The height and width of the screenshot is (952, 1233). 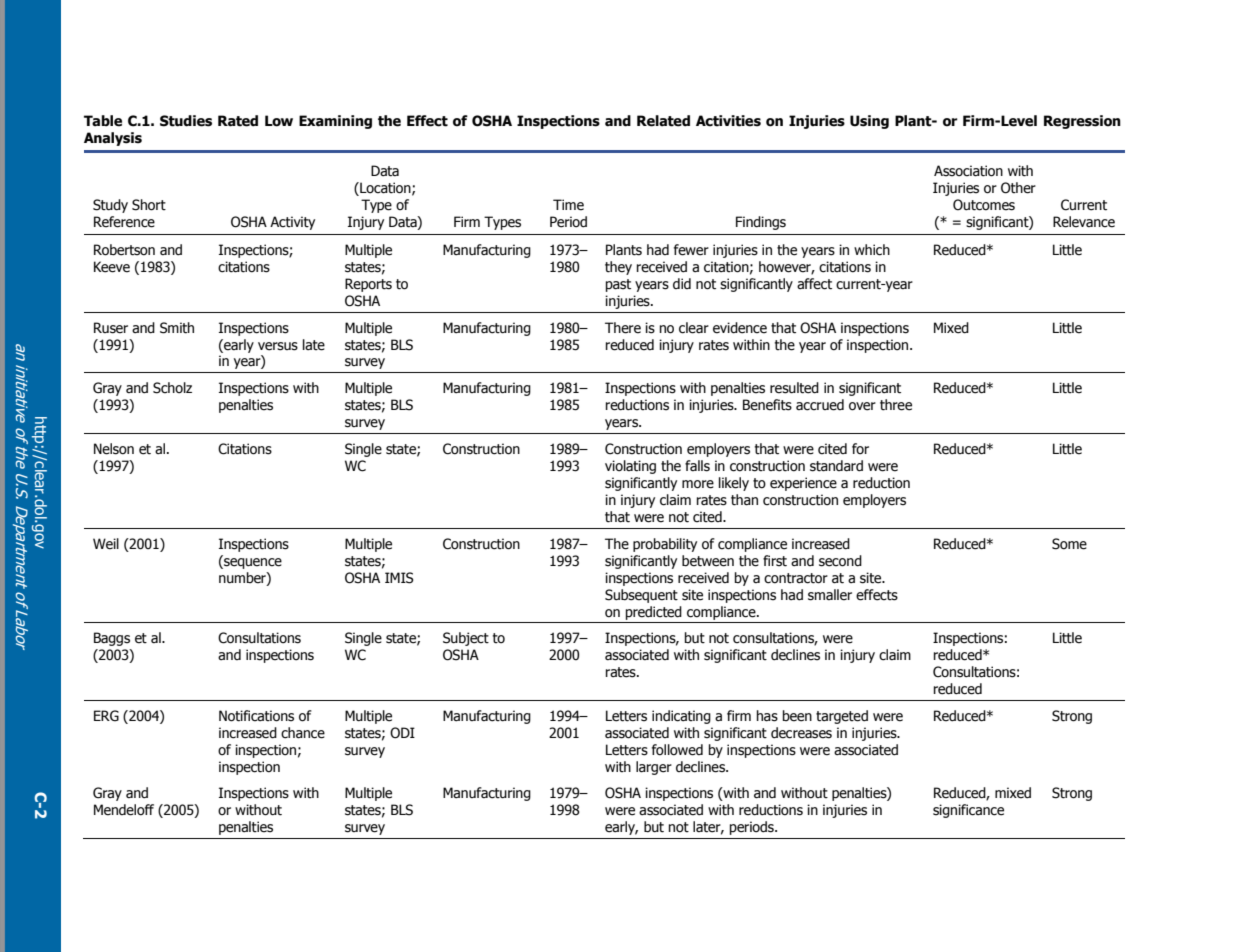 I want to click on Subsequent, so click(x=641, y=596).
